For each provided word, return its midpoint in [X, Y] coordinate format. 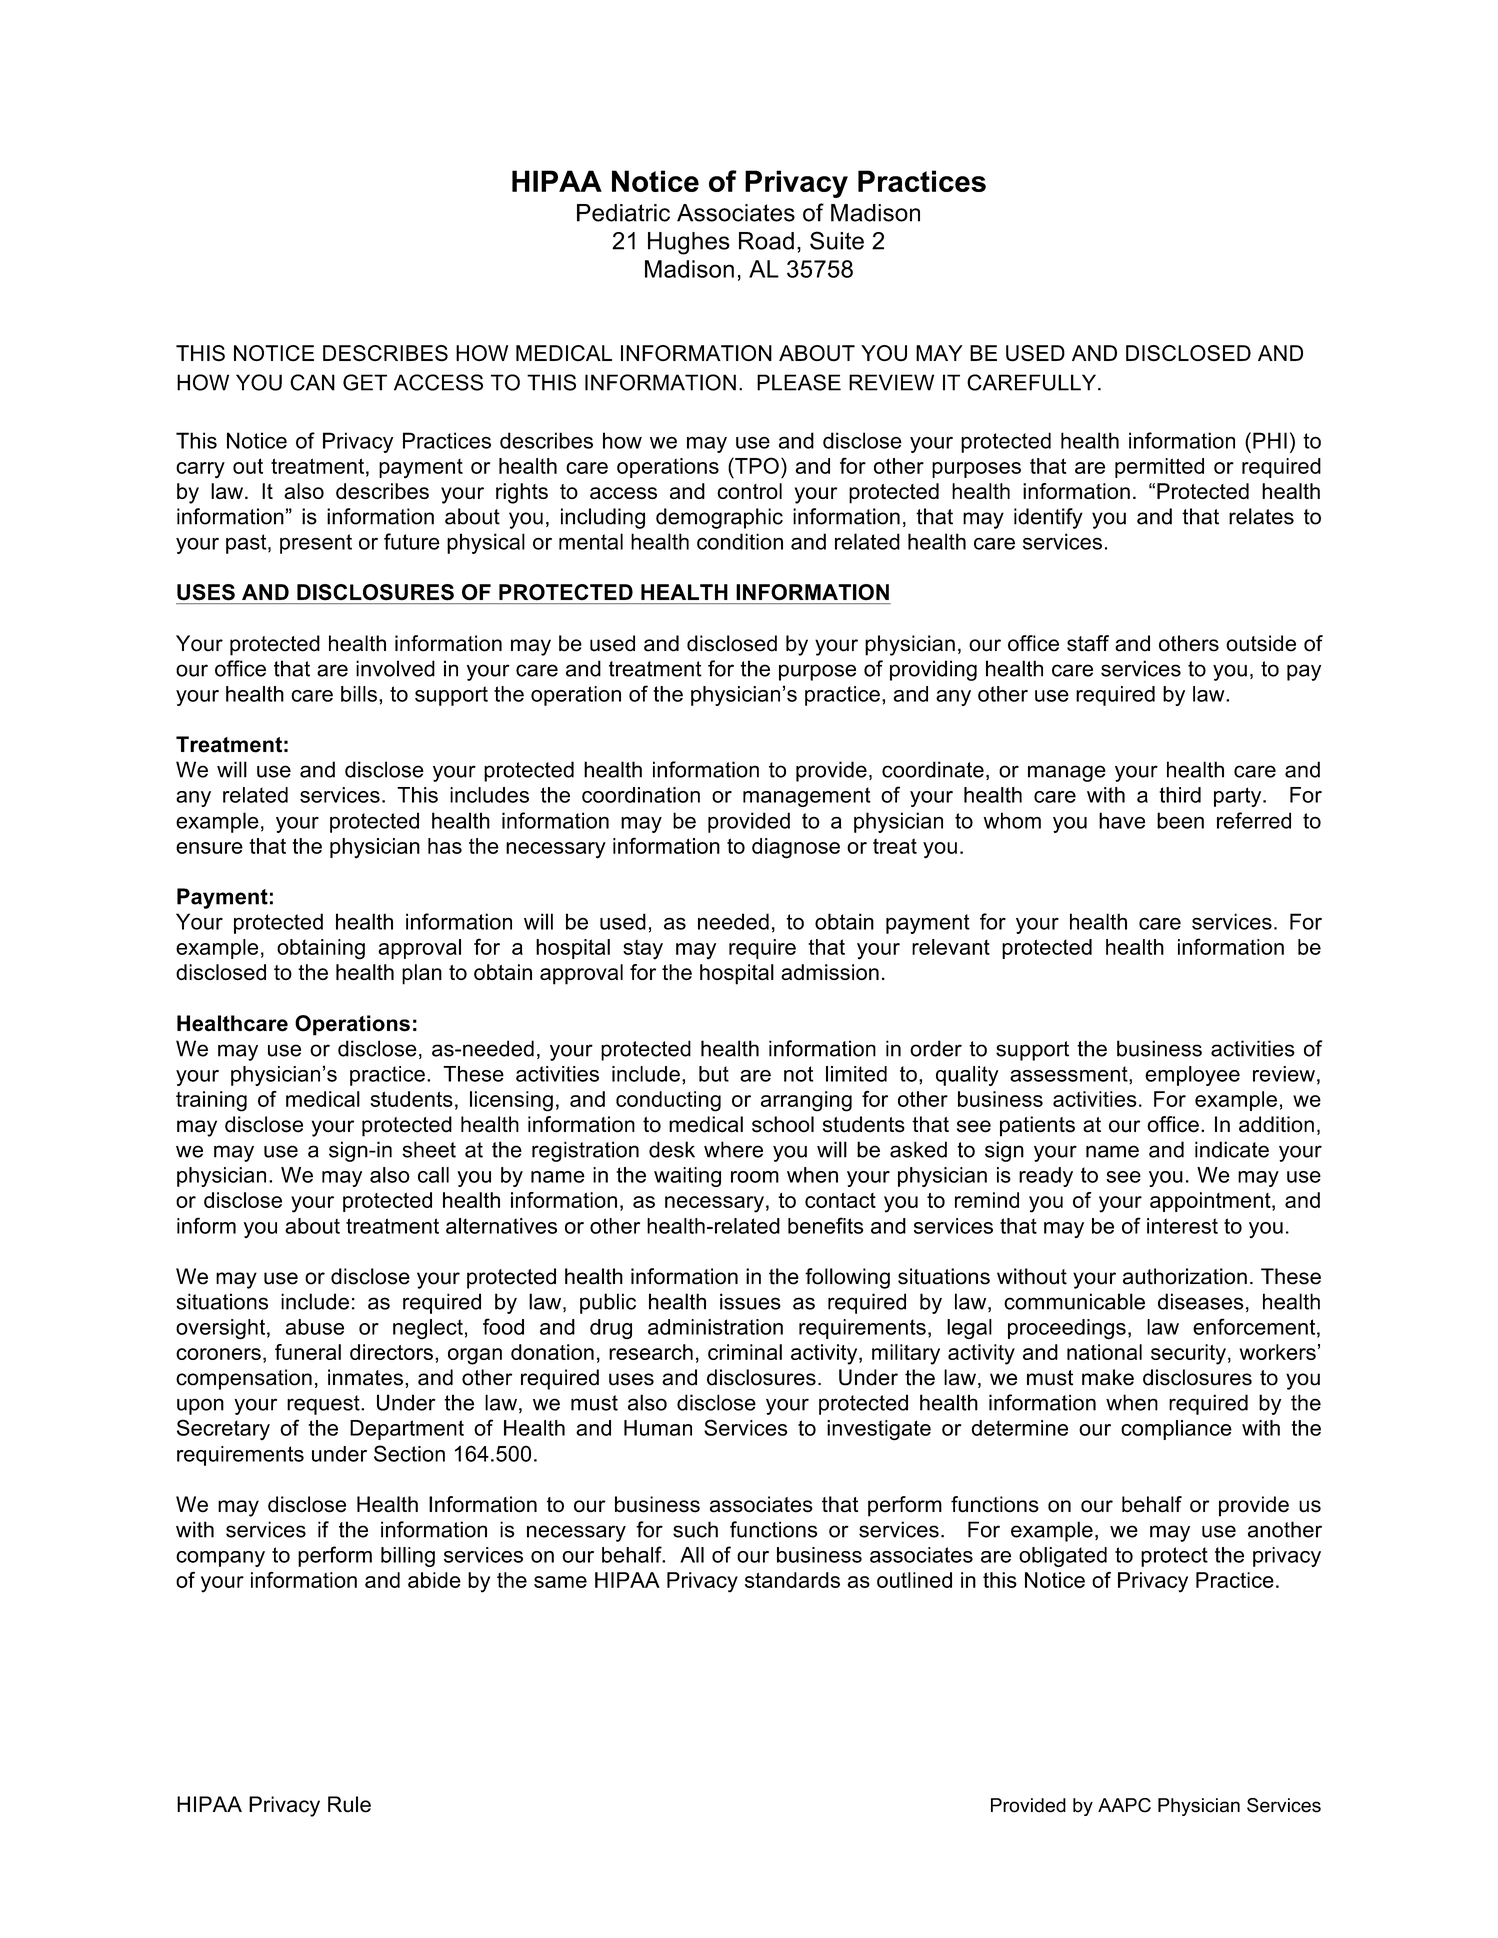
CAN [312, 382]
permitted [1159, 468]
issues [750, 1301]
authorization [1185, 1276]
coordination [641, 795]
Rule [349, 1804]
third [1180, 795]
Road [766, 241]
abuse [314, 1327]
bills [359, 694]
